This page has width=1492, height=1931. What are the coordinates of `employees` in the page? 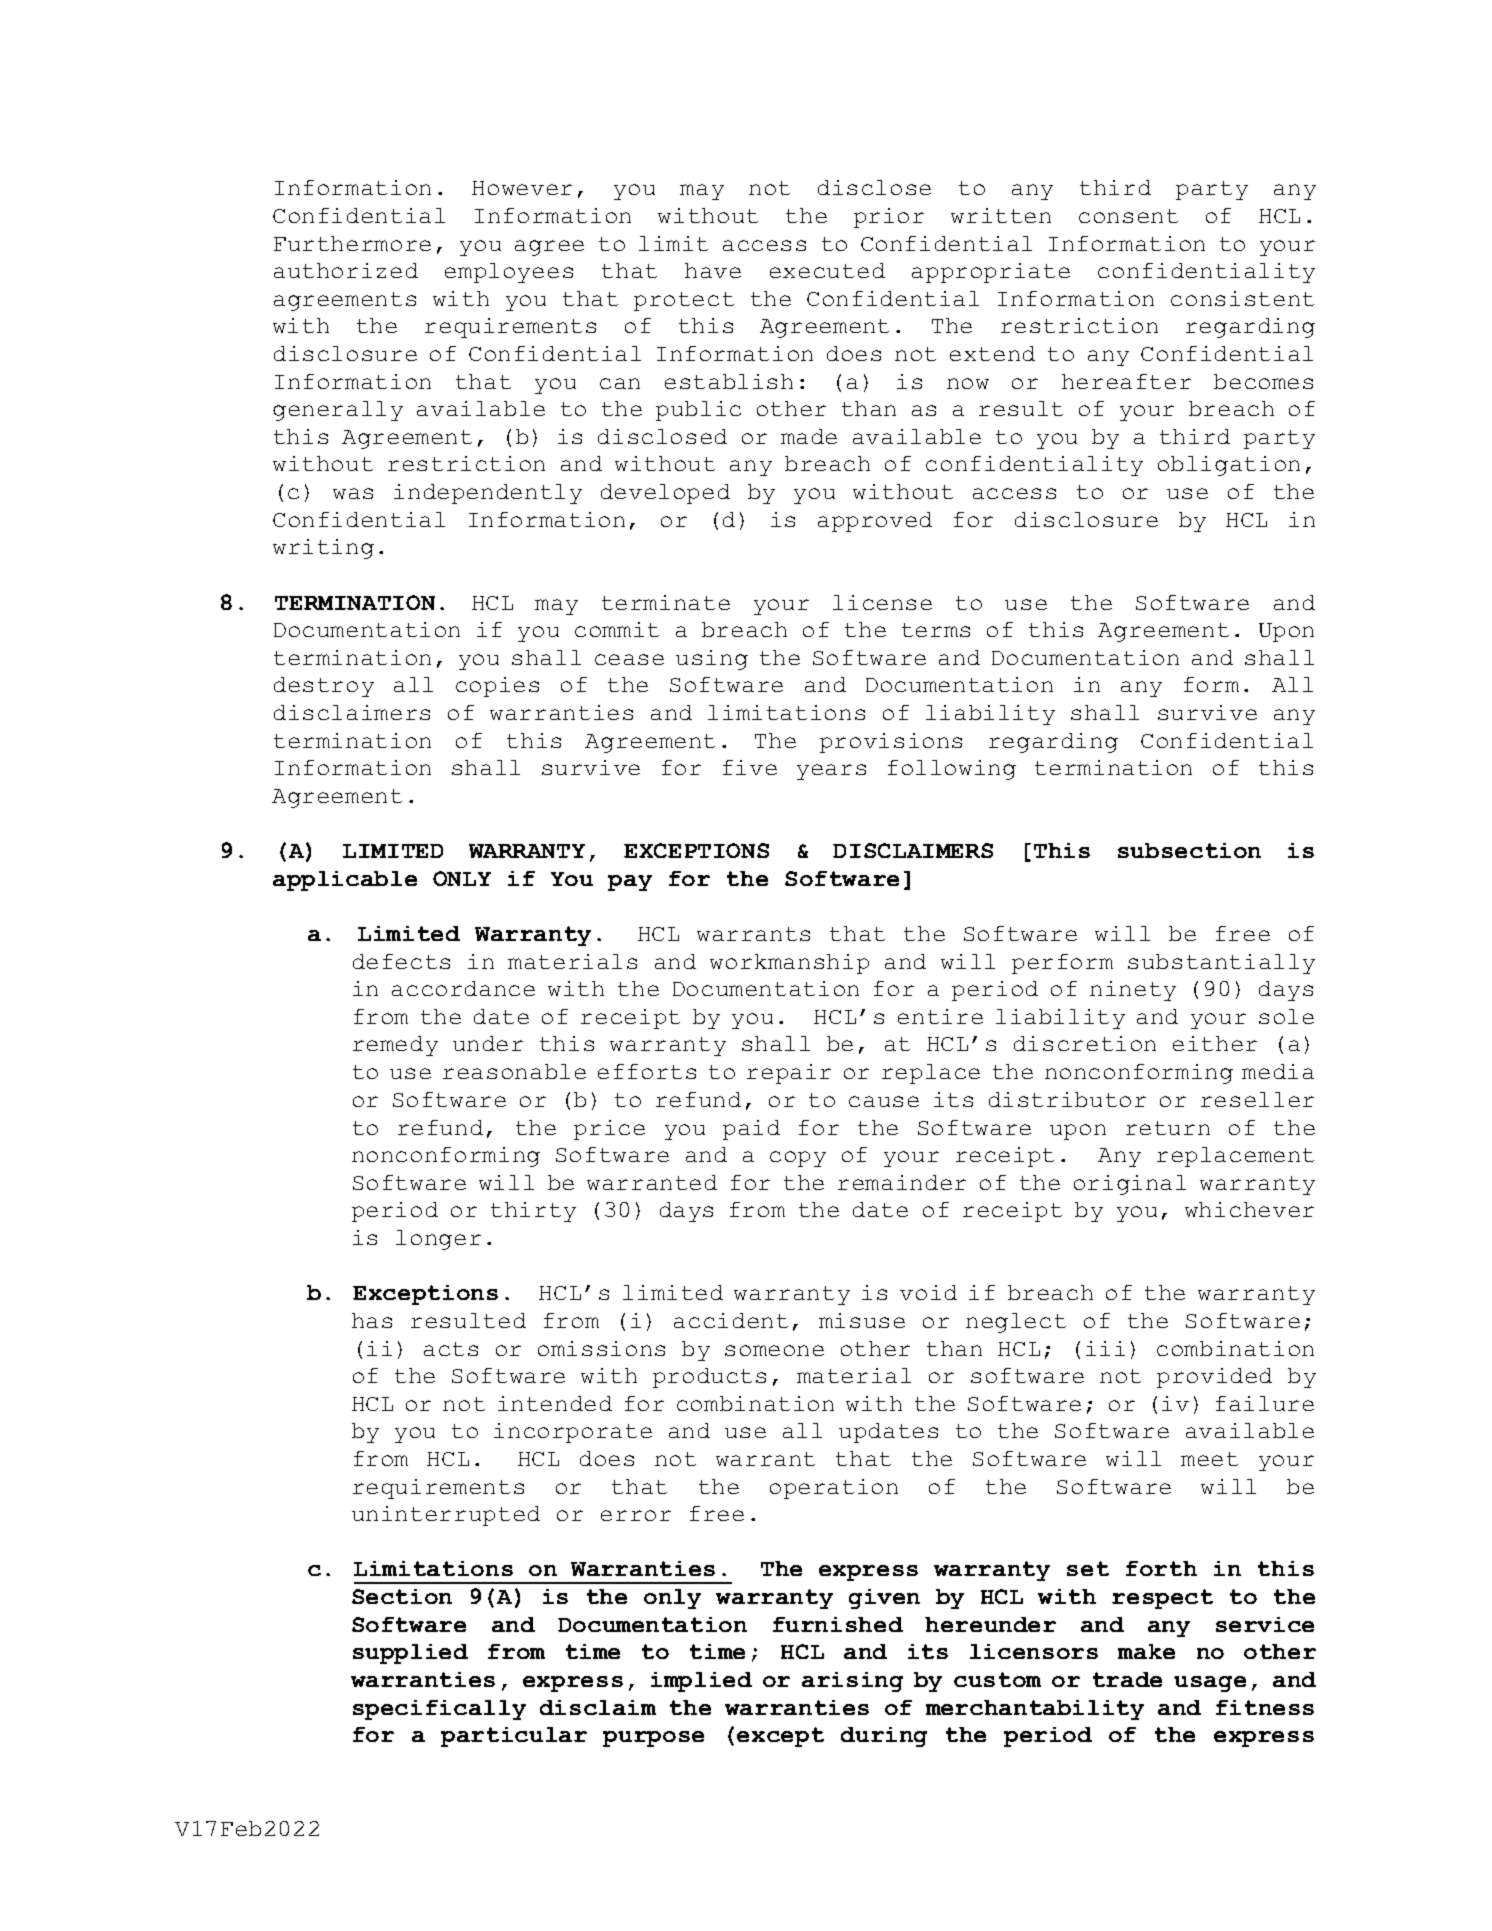 It's located at (509, 273).
